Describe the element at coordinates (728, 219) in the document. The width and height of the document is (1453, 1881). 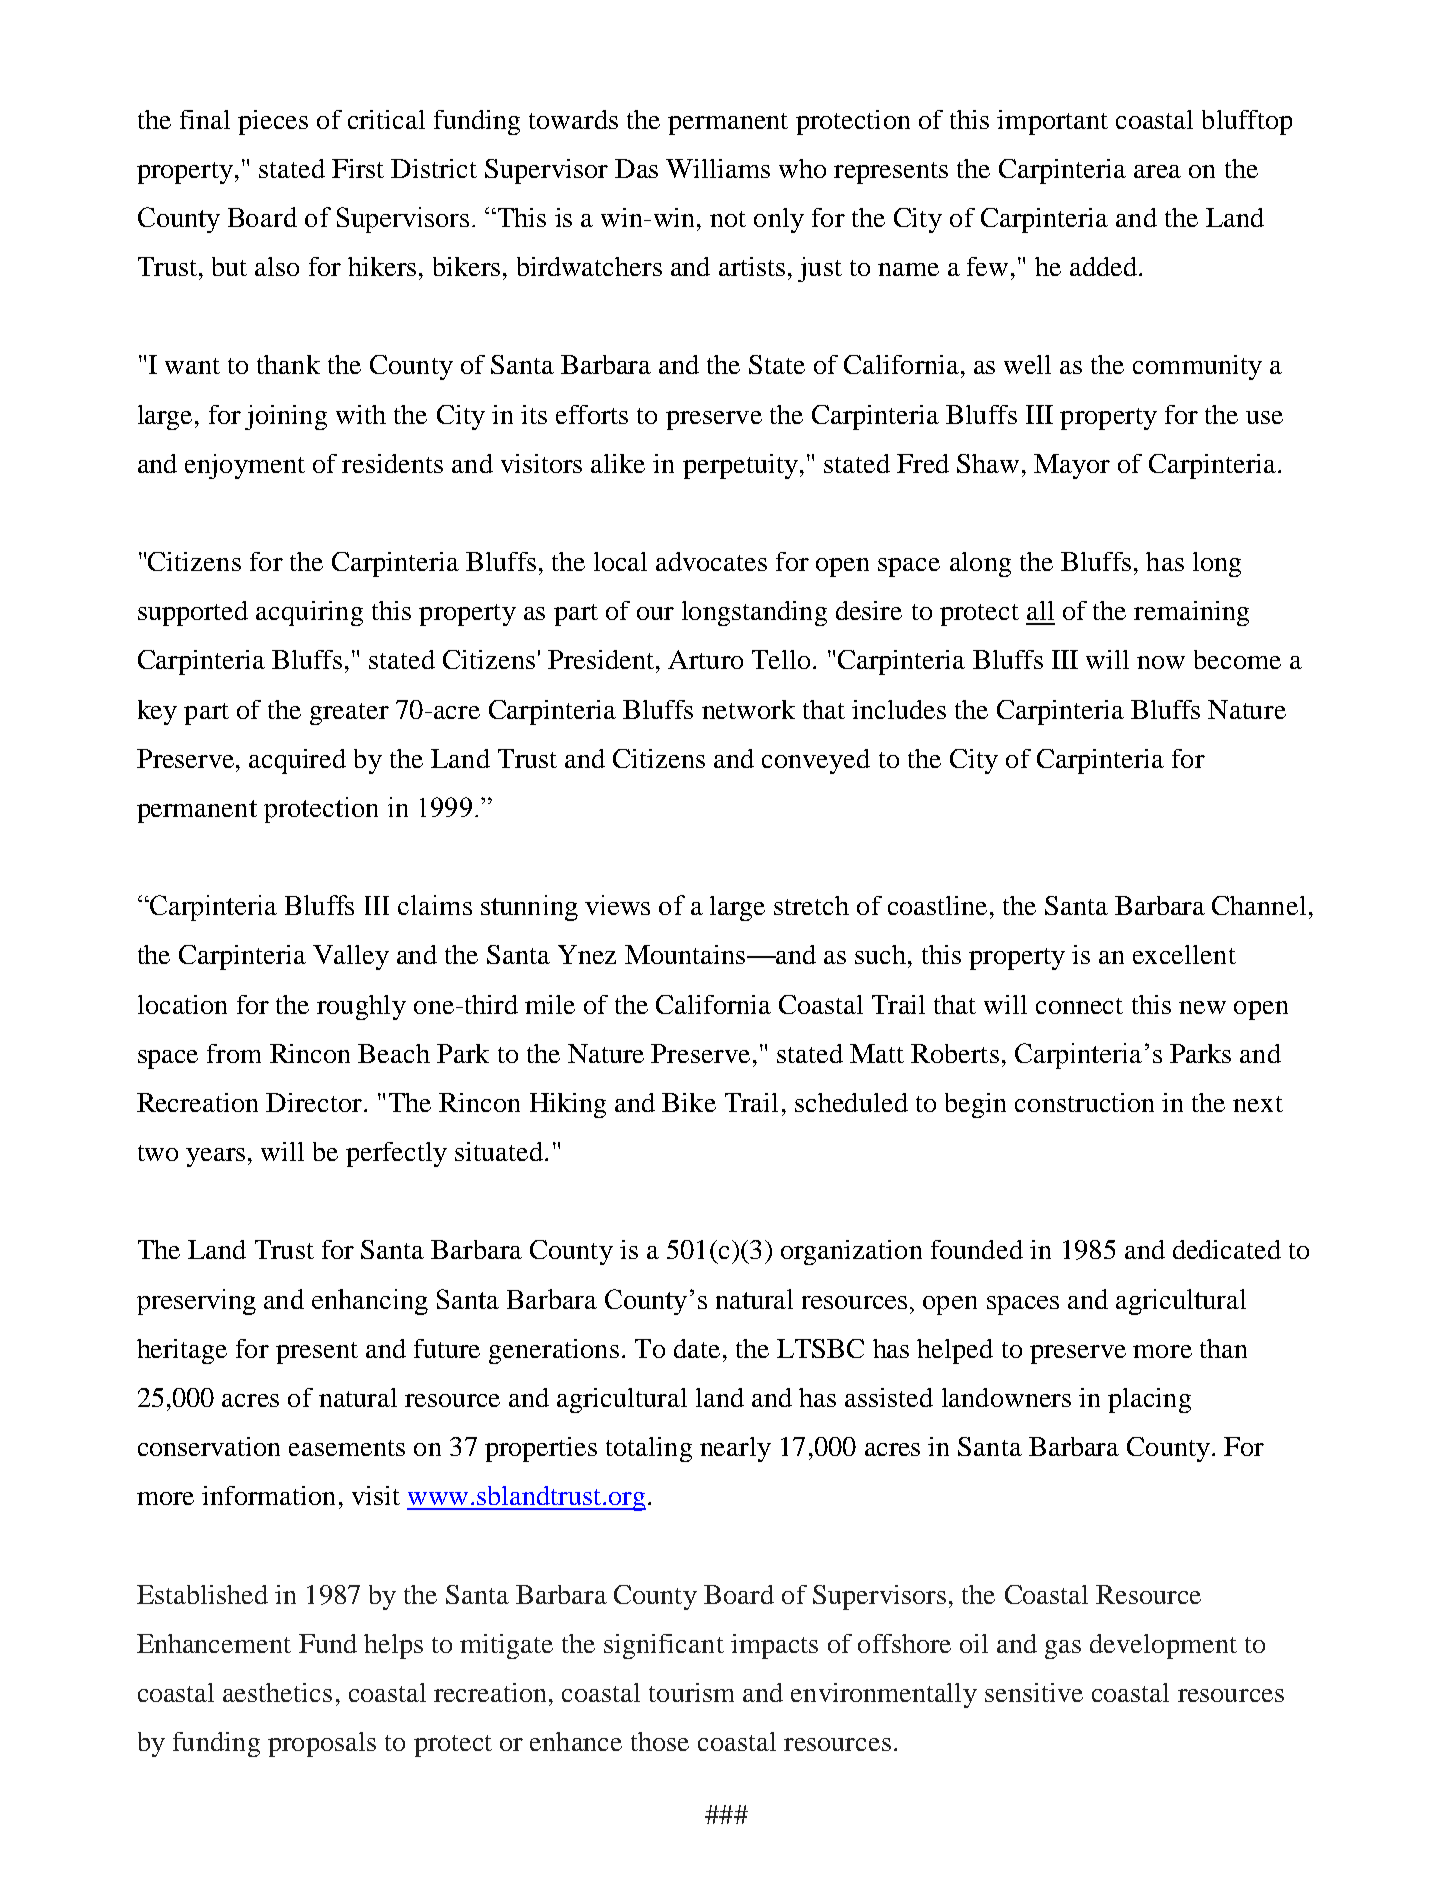
I see `not` at that location.
